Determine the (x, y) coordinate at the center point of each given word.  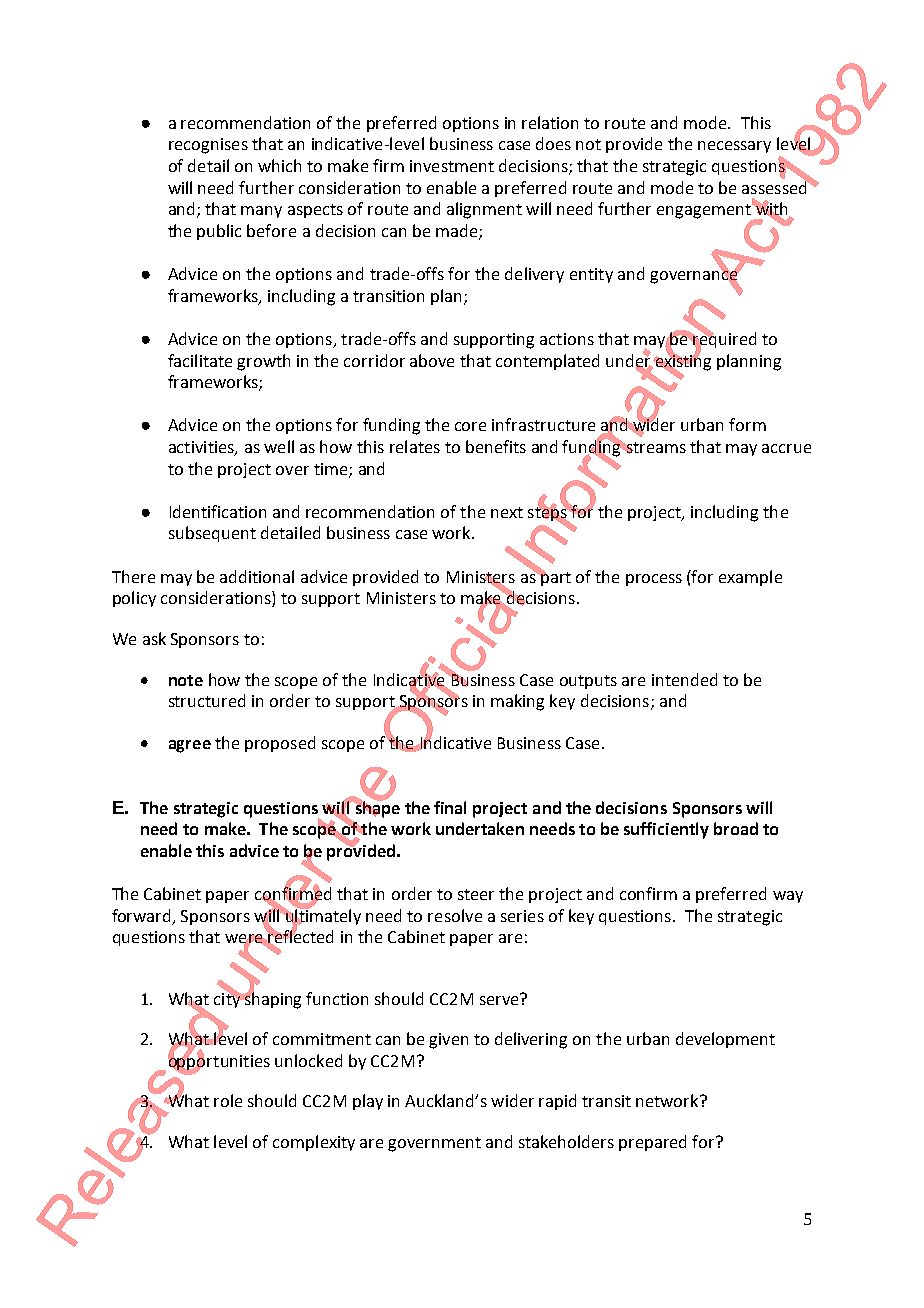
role (228, 1100)
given (448, 1041)
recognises (208, 146)
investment (452, 166)
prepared (652, 1143)
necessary (734, 147)
